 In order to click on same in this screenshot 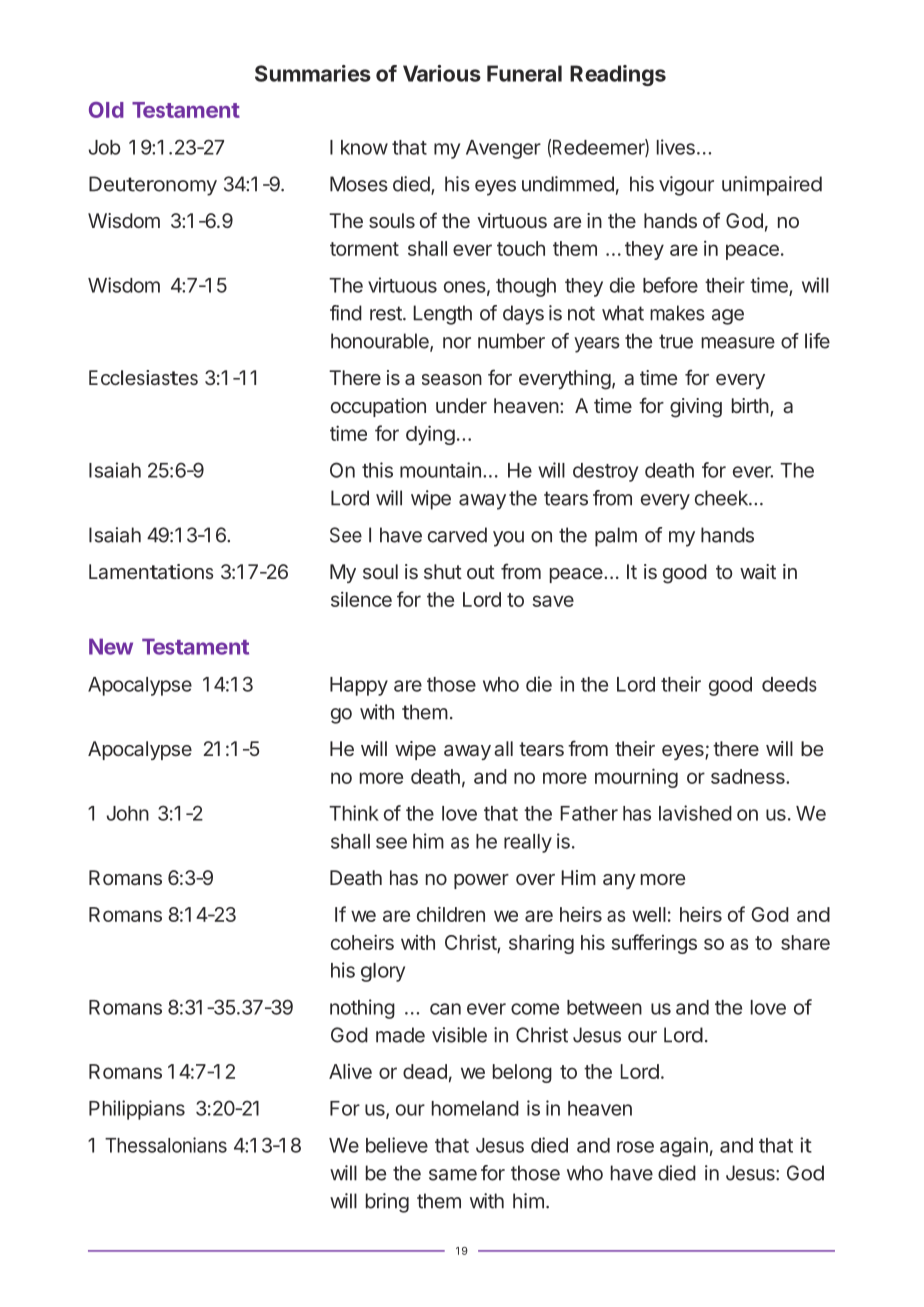, I will do `click(453, 1175)`.
